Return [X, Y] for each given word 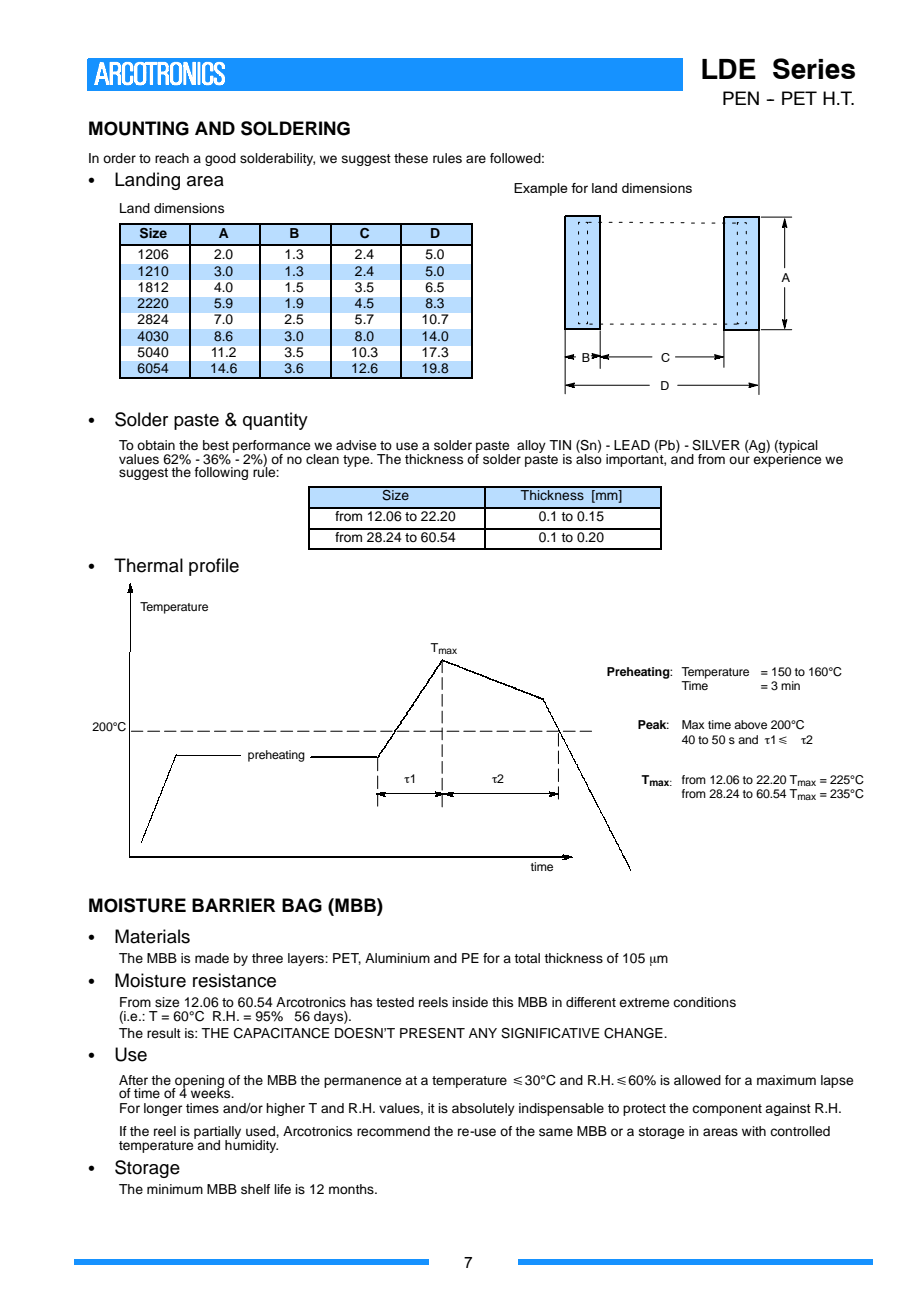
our [739, 460]
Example [541, 189]
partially [217, 1134]
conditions [704, 1002]
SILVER [716, 445]
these [411, 158]
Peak [653, 724]
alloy [531, 446]
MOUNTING [139, 128]
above [750, 724]
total [527, 958]
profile [214, 567]
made [212, 958]
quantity [275, 421]
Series [814, 68]
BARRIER [233, 905]
